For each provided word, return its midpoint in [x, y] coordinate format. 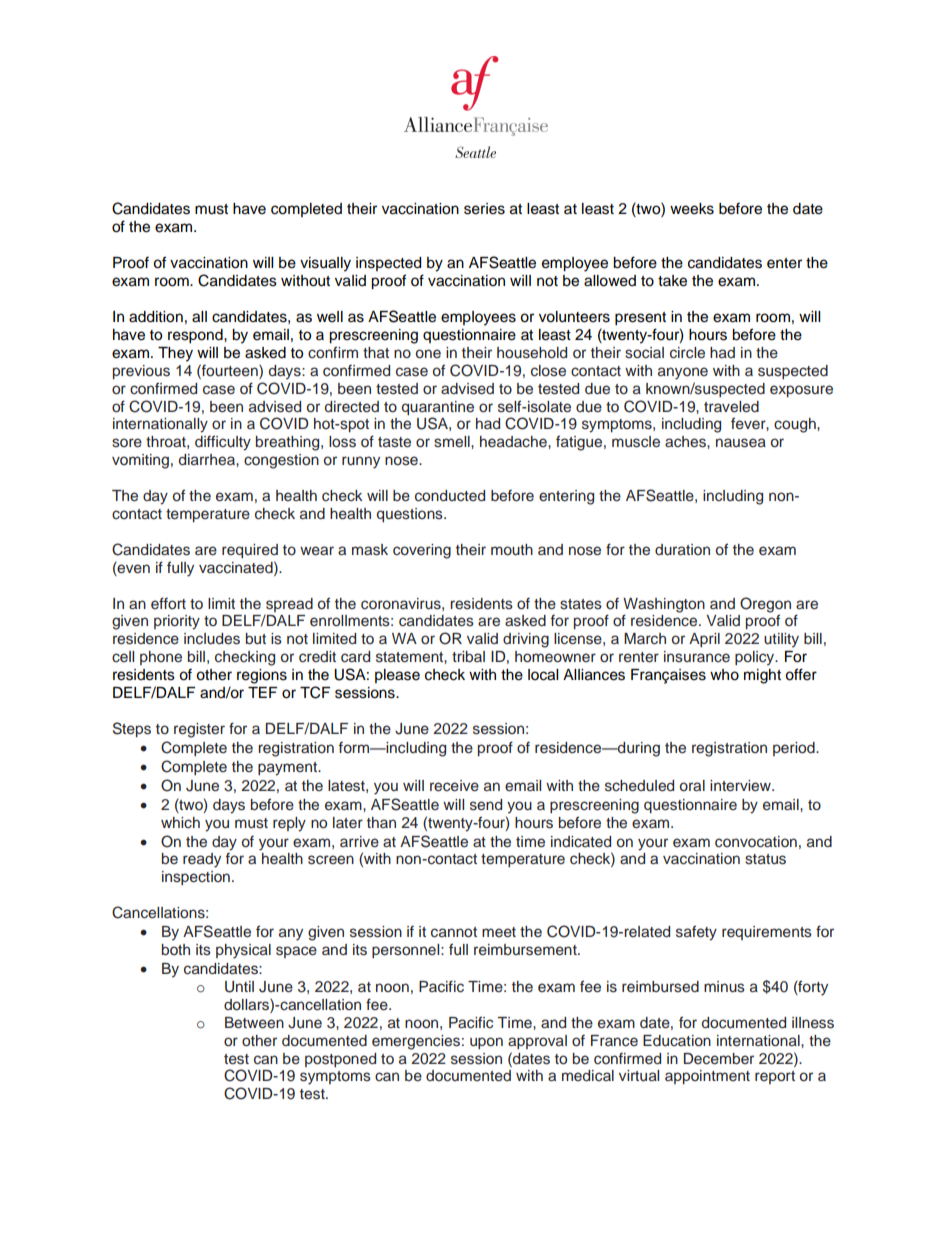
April [704, 640]
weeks [692, 209]
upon [486, 1043]
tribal [468, 656]
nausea [741, 443]
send [486, 805]
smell [453, 442]
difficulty [223, 443]
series [484, 209]
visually [325, 264]
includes [212, 639]
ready [202, 860]
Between [254, 1023]
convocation [756, 842]
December [719, 1059]
